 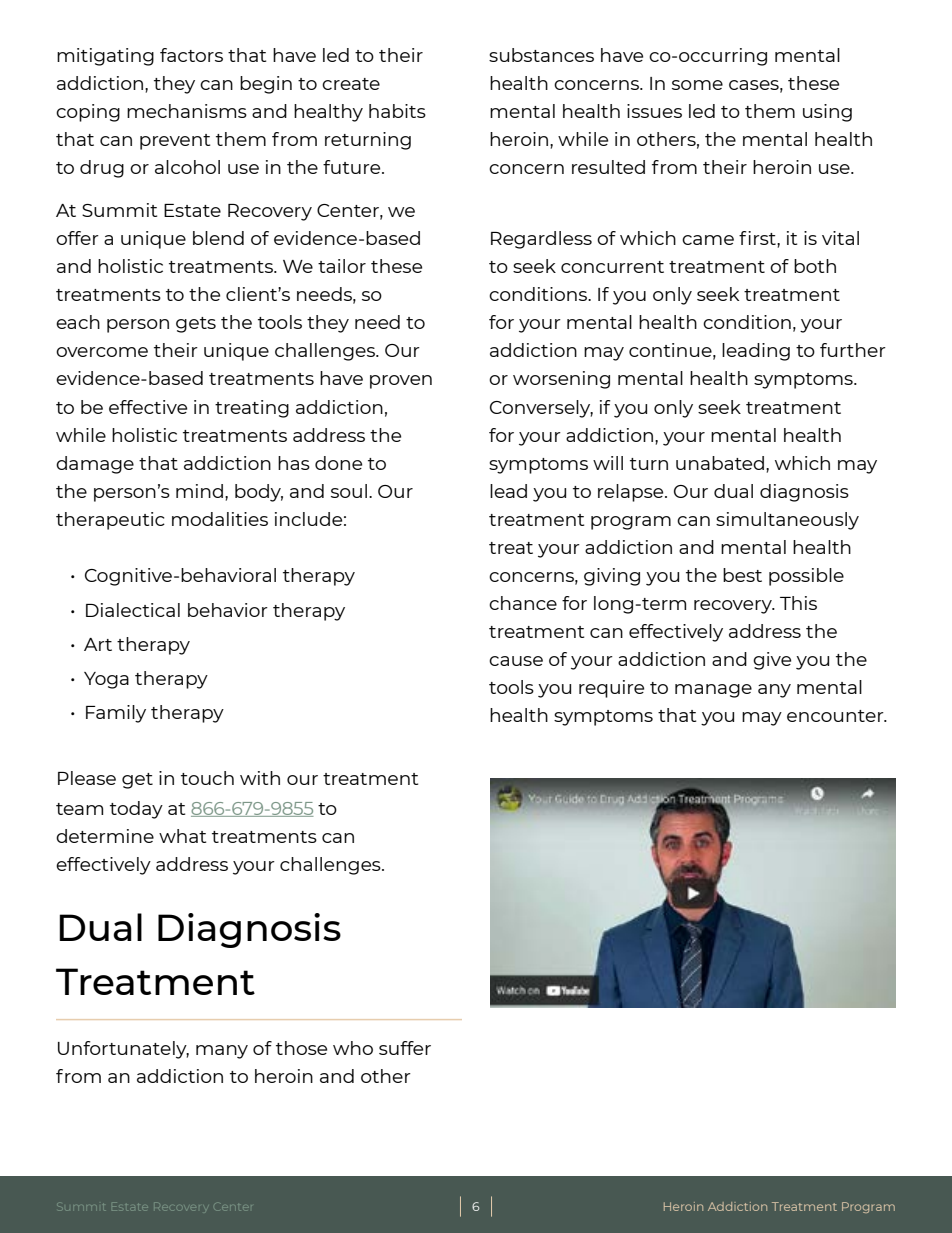 What do you see at coordinates (523, 603) in the document?
I see `chance` at bounding box center [523, 603].
